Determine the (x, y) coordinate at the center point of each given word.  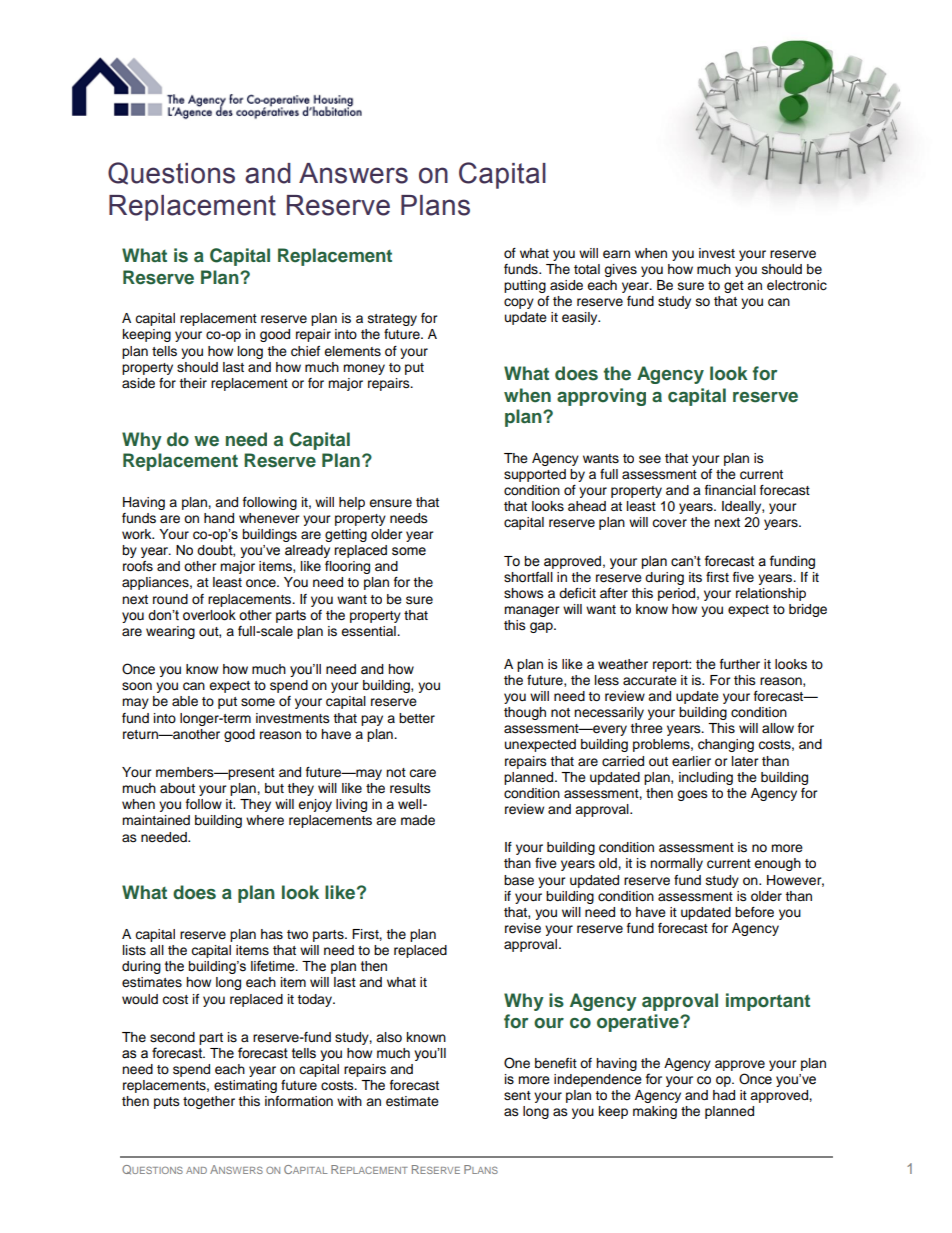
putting (525, 286)
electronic (797, 285)
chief (305, 351)
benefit (556, 1063)
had (724, 1095)
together (209, 1102)
